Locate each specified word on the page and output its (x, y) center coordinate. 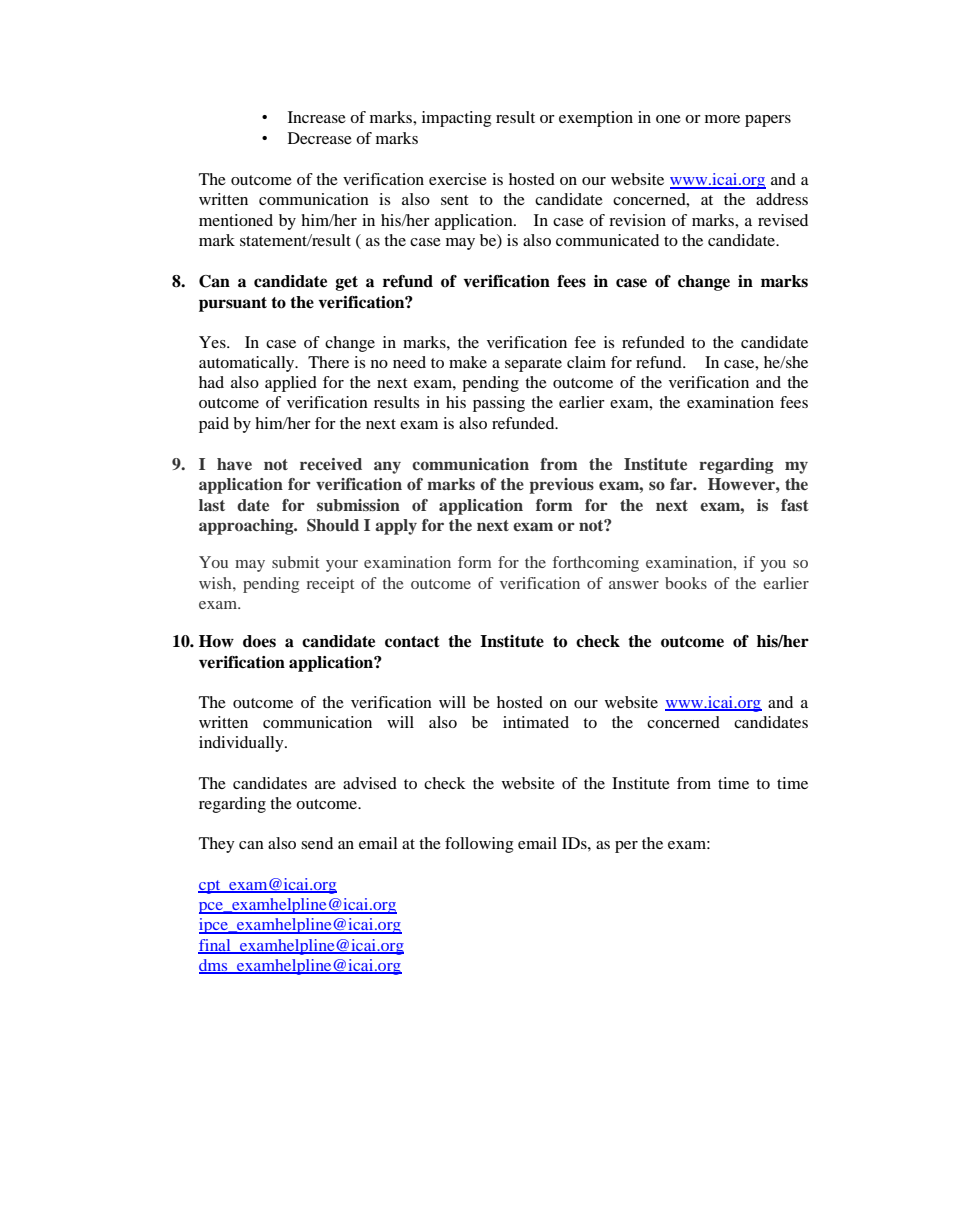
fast (795, 505)
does (259, 641)
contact (412, 642)
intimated (536, 722)
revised (783, 220)
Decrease (320, 138)
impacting (456, 119)
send (317, 843)
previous (561, 486)
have (234, 464)
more (722, 119)
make (468, 362)
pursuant (233, 304)
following (479, 845)
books (686, 583)
